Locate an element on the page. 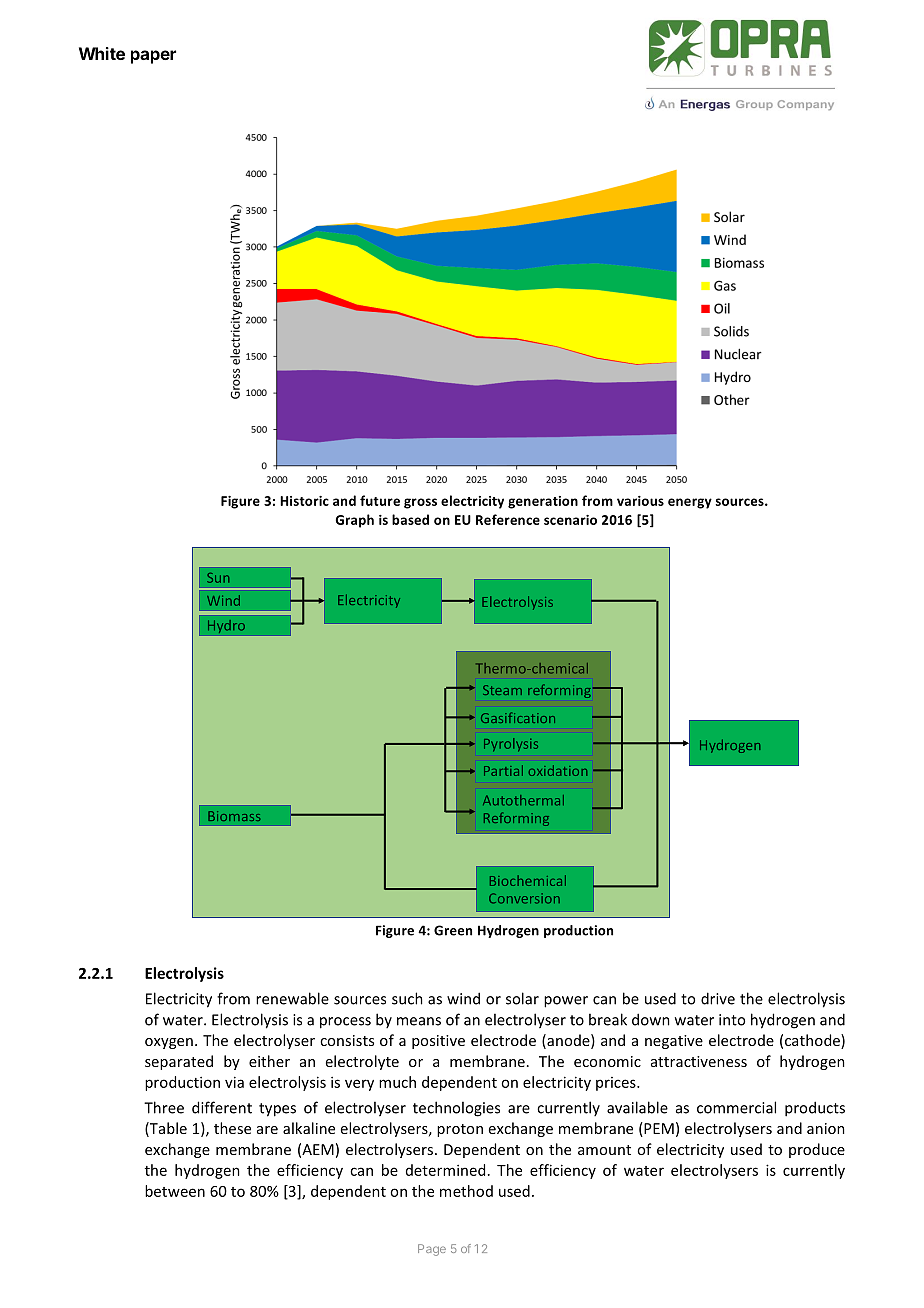 The width and height of the document is (924, 1308). Historic is located at coordinates (304, 501).
